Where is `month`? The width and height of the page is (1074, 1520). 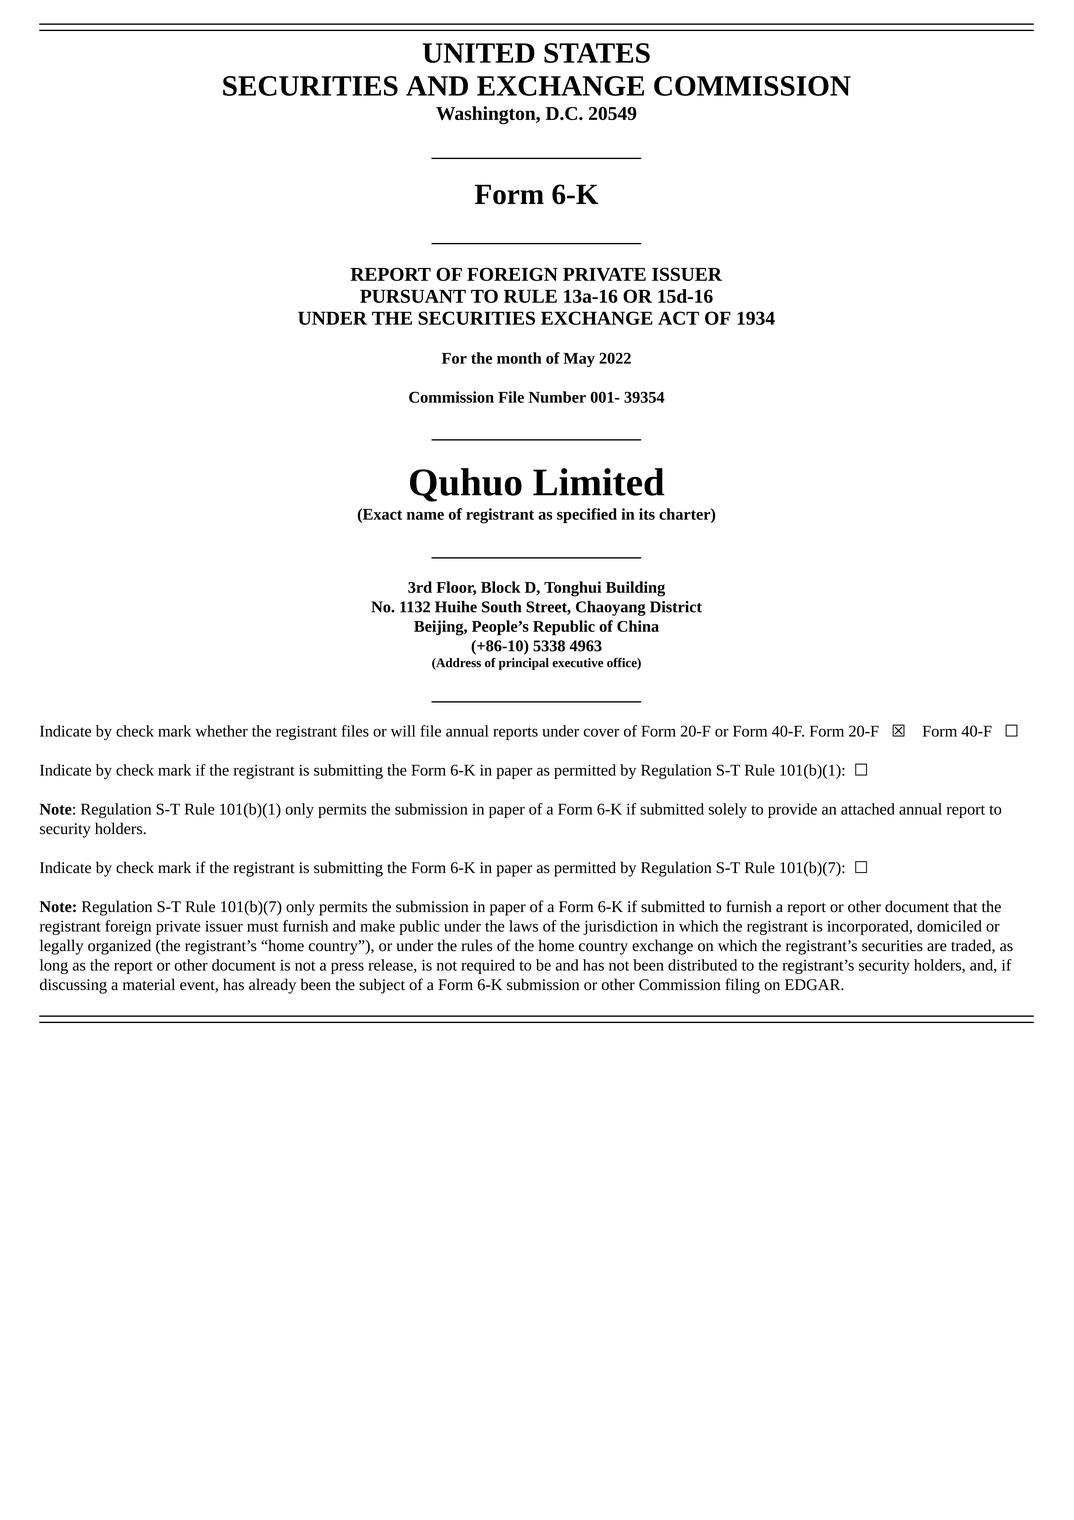
month is located at coordinates (519, 358).
